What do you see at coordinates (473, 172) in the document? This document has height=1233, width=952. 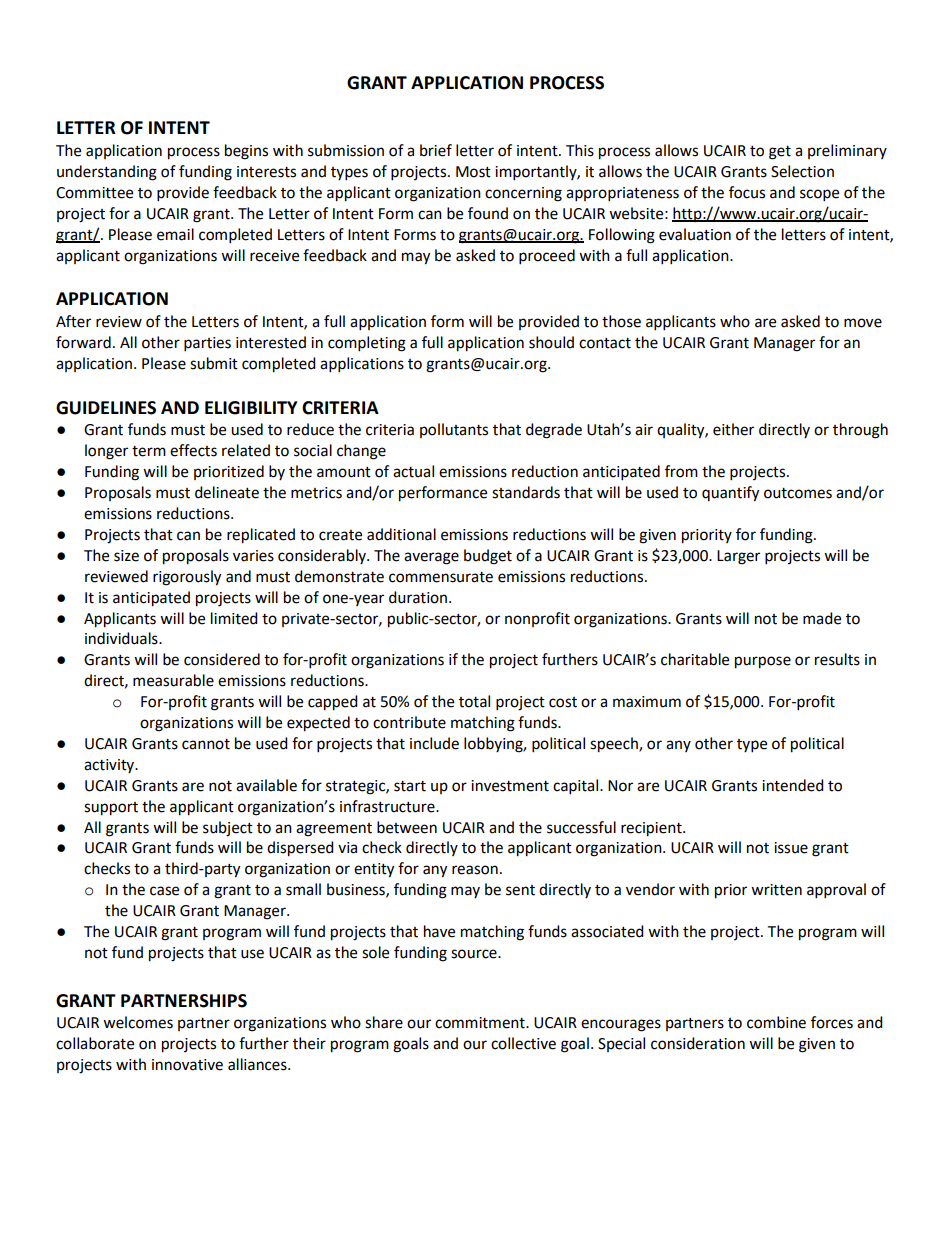 I see `Most` at bounding box center [473, 172].
